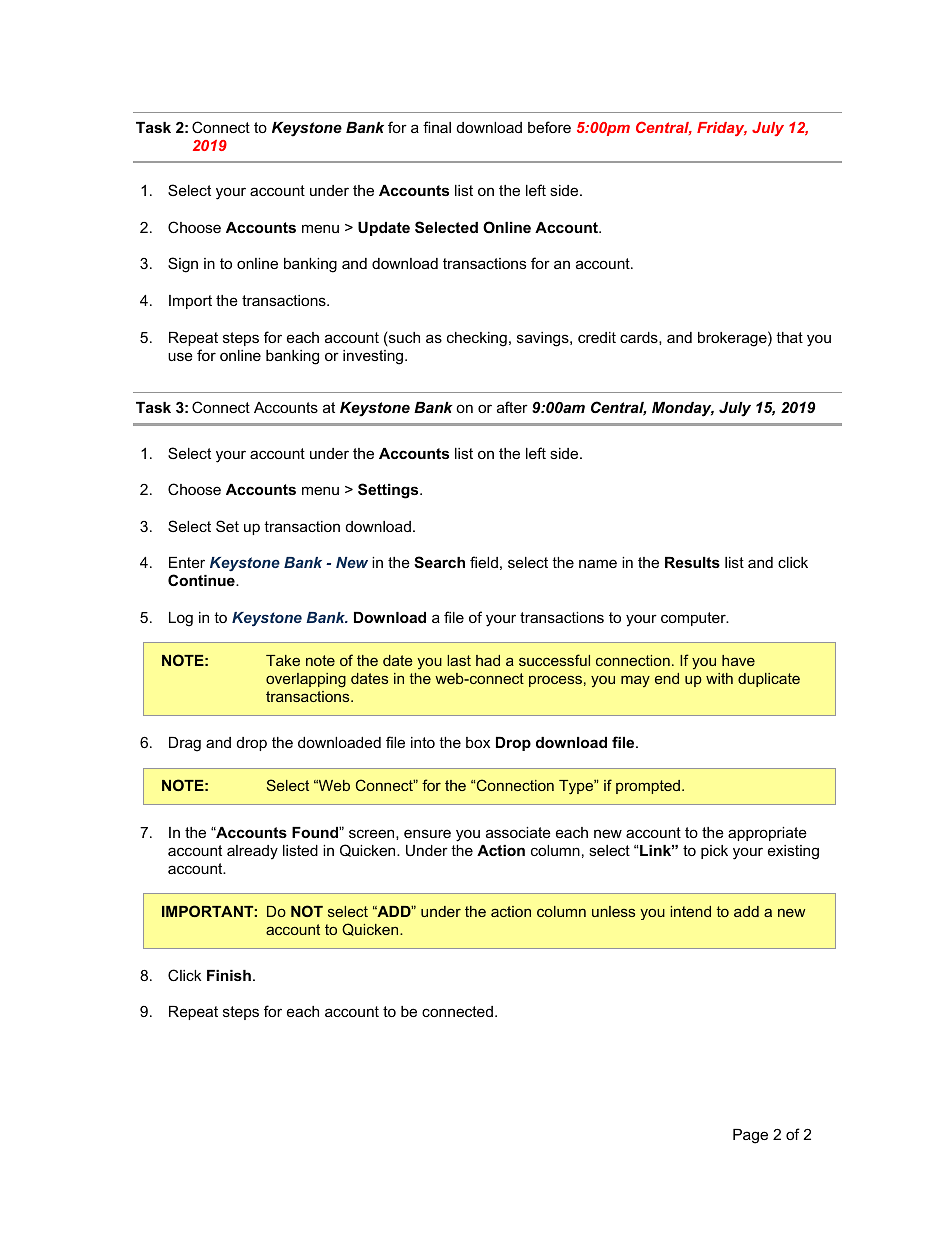 This page has height=1233, width=952. I want to click on had, so click(488, 660).
